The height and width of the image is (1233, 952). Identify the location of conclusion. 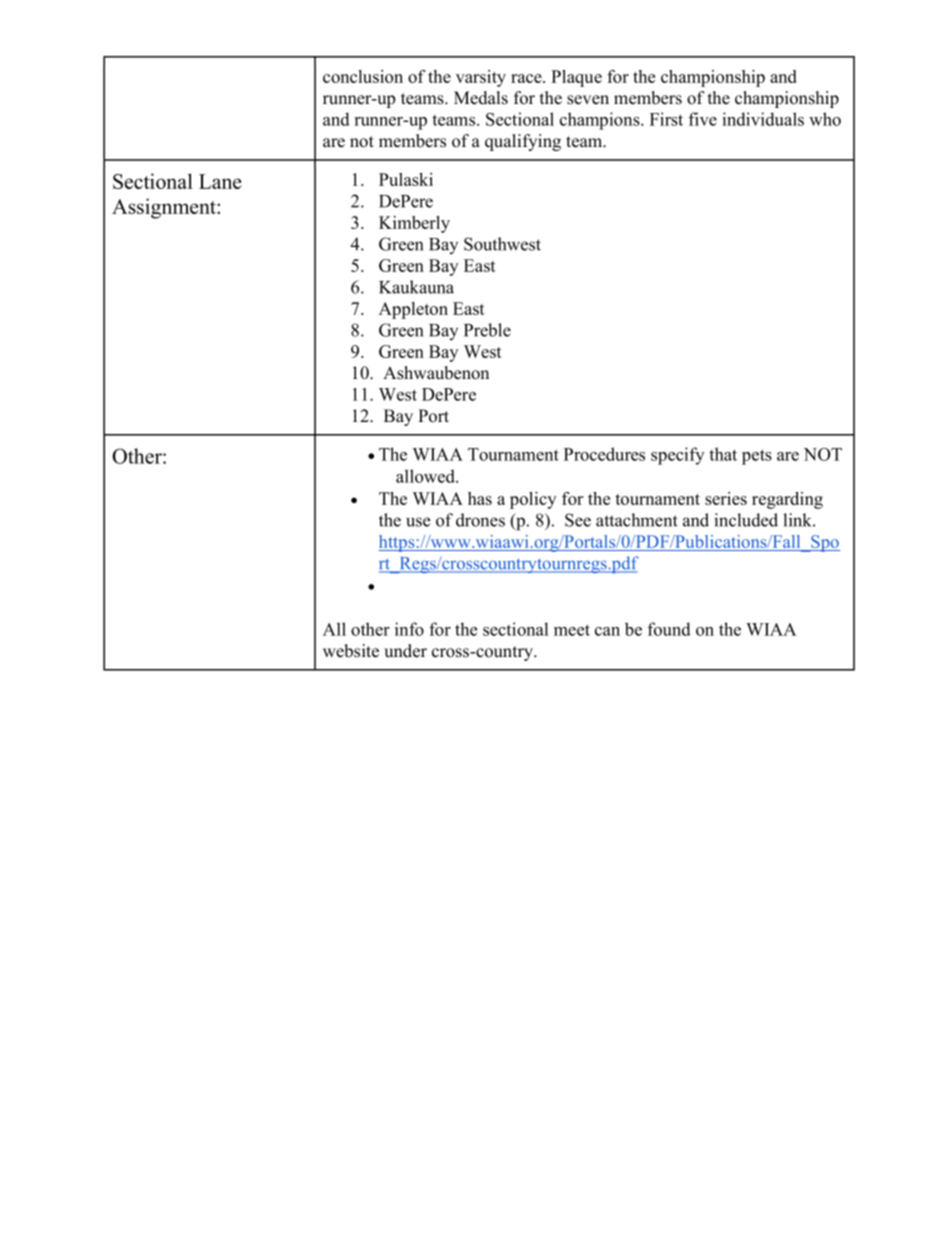
(363, 76).
